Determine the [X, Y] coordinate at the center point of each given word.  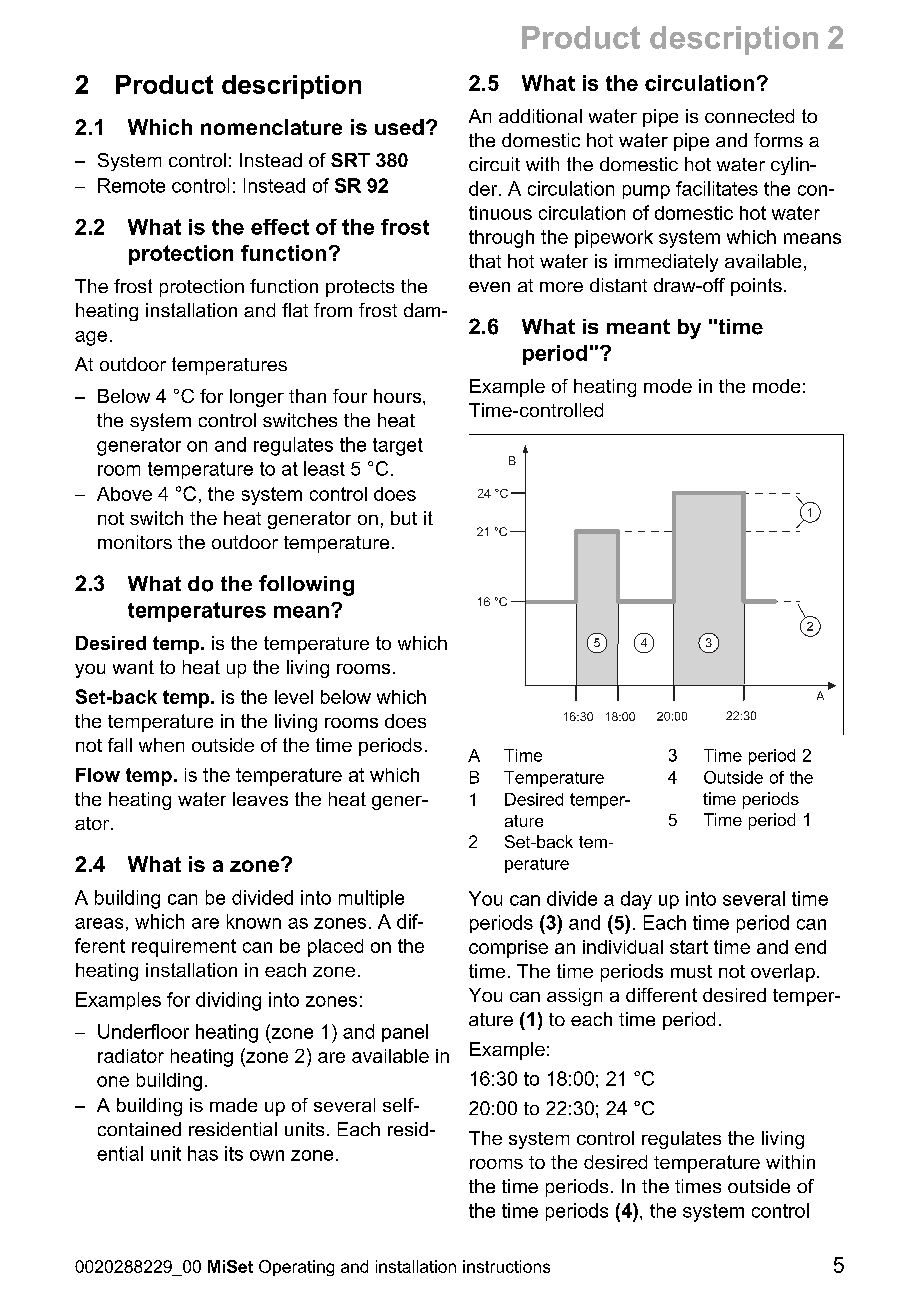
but [404, 518]
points [756, 287]
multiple [371, 899]
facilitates [717, 188]
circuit [494, 164]
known [254, 921]
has [203, 1153]
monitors [135, 542]
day [636, 900]
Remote [131, 185]
